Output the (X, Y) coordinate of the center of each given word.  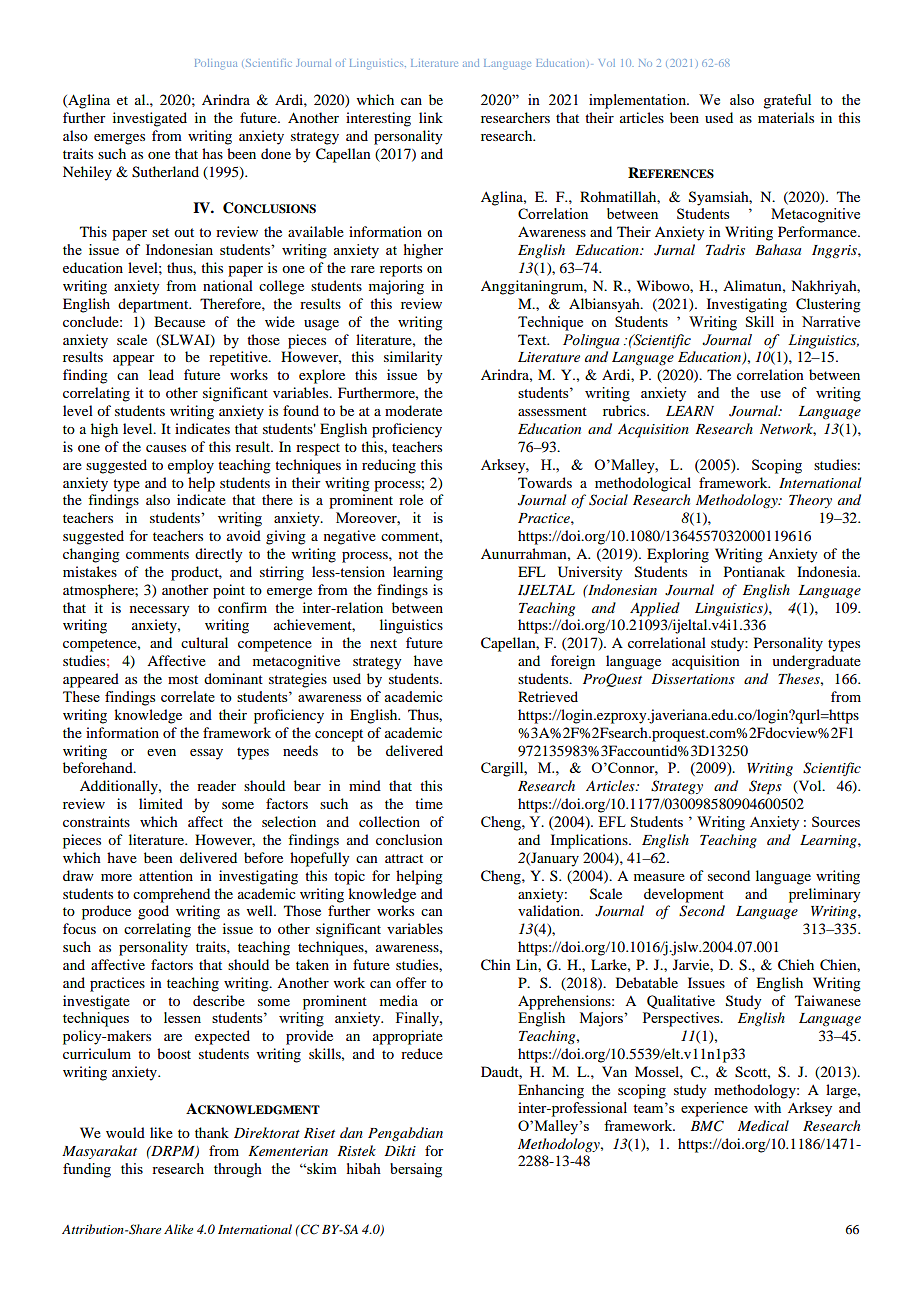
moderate (413, 410)
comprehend (171, 895)
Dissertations (693, 679)
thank (212, 1132)
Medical (763, 1125)
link (431, 117)
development (684, 895)
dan (351, 1132)
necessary (159, 611)
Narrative (831, 321)
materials (786, 117)
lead (161, 374)
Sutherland (165, 172)
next (383, 643)
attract (404, 858)
